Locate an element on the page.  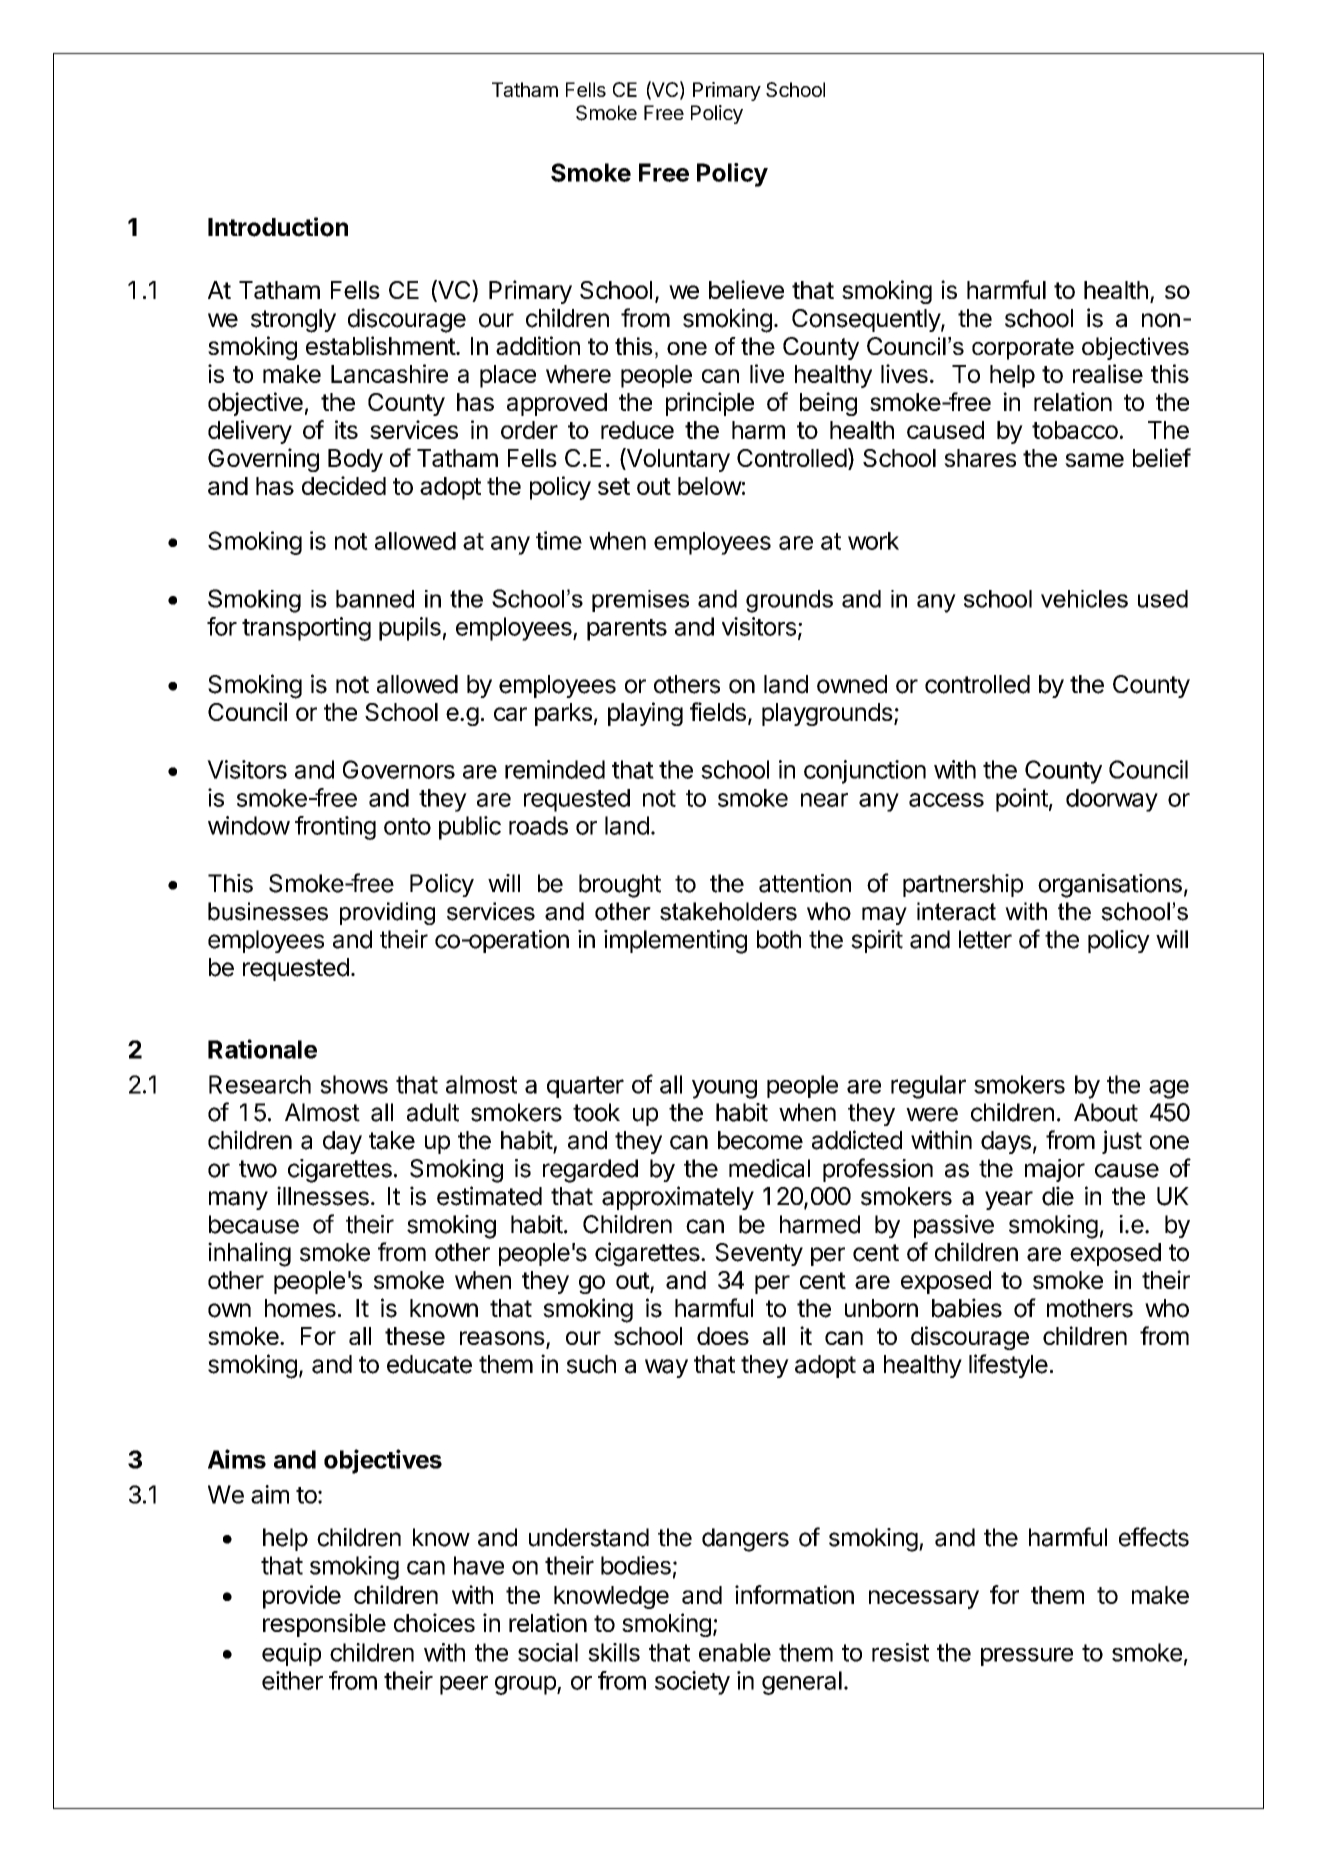
corporate is located at coordinates (1023, 349).
